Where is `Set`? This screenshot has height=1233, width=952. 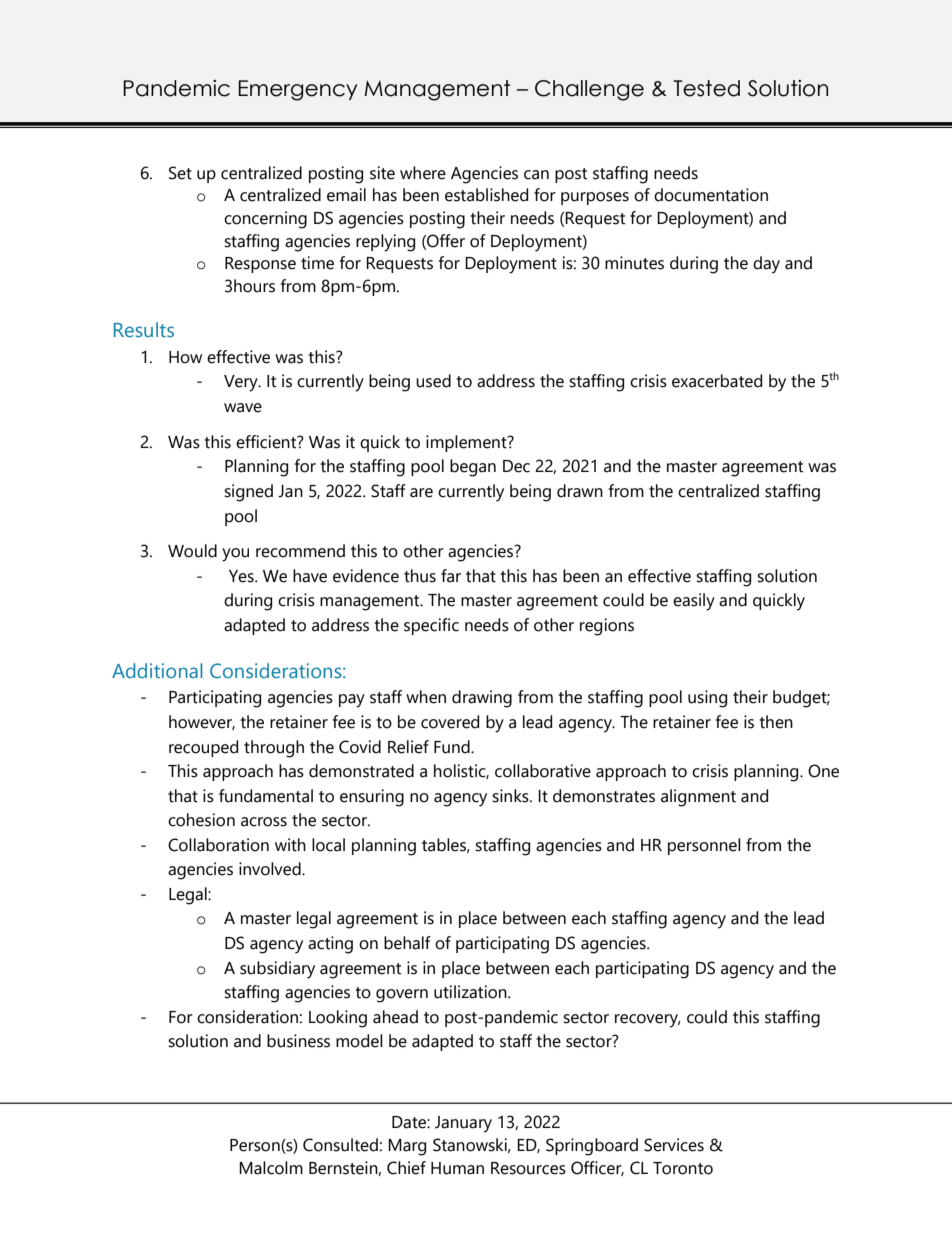 Set is located at coordinates (180, 173).
